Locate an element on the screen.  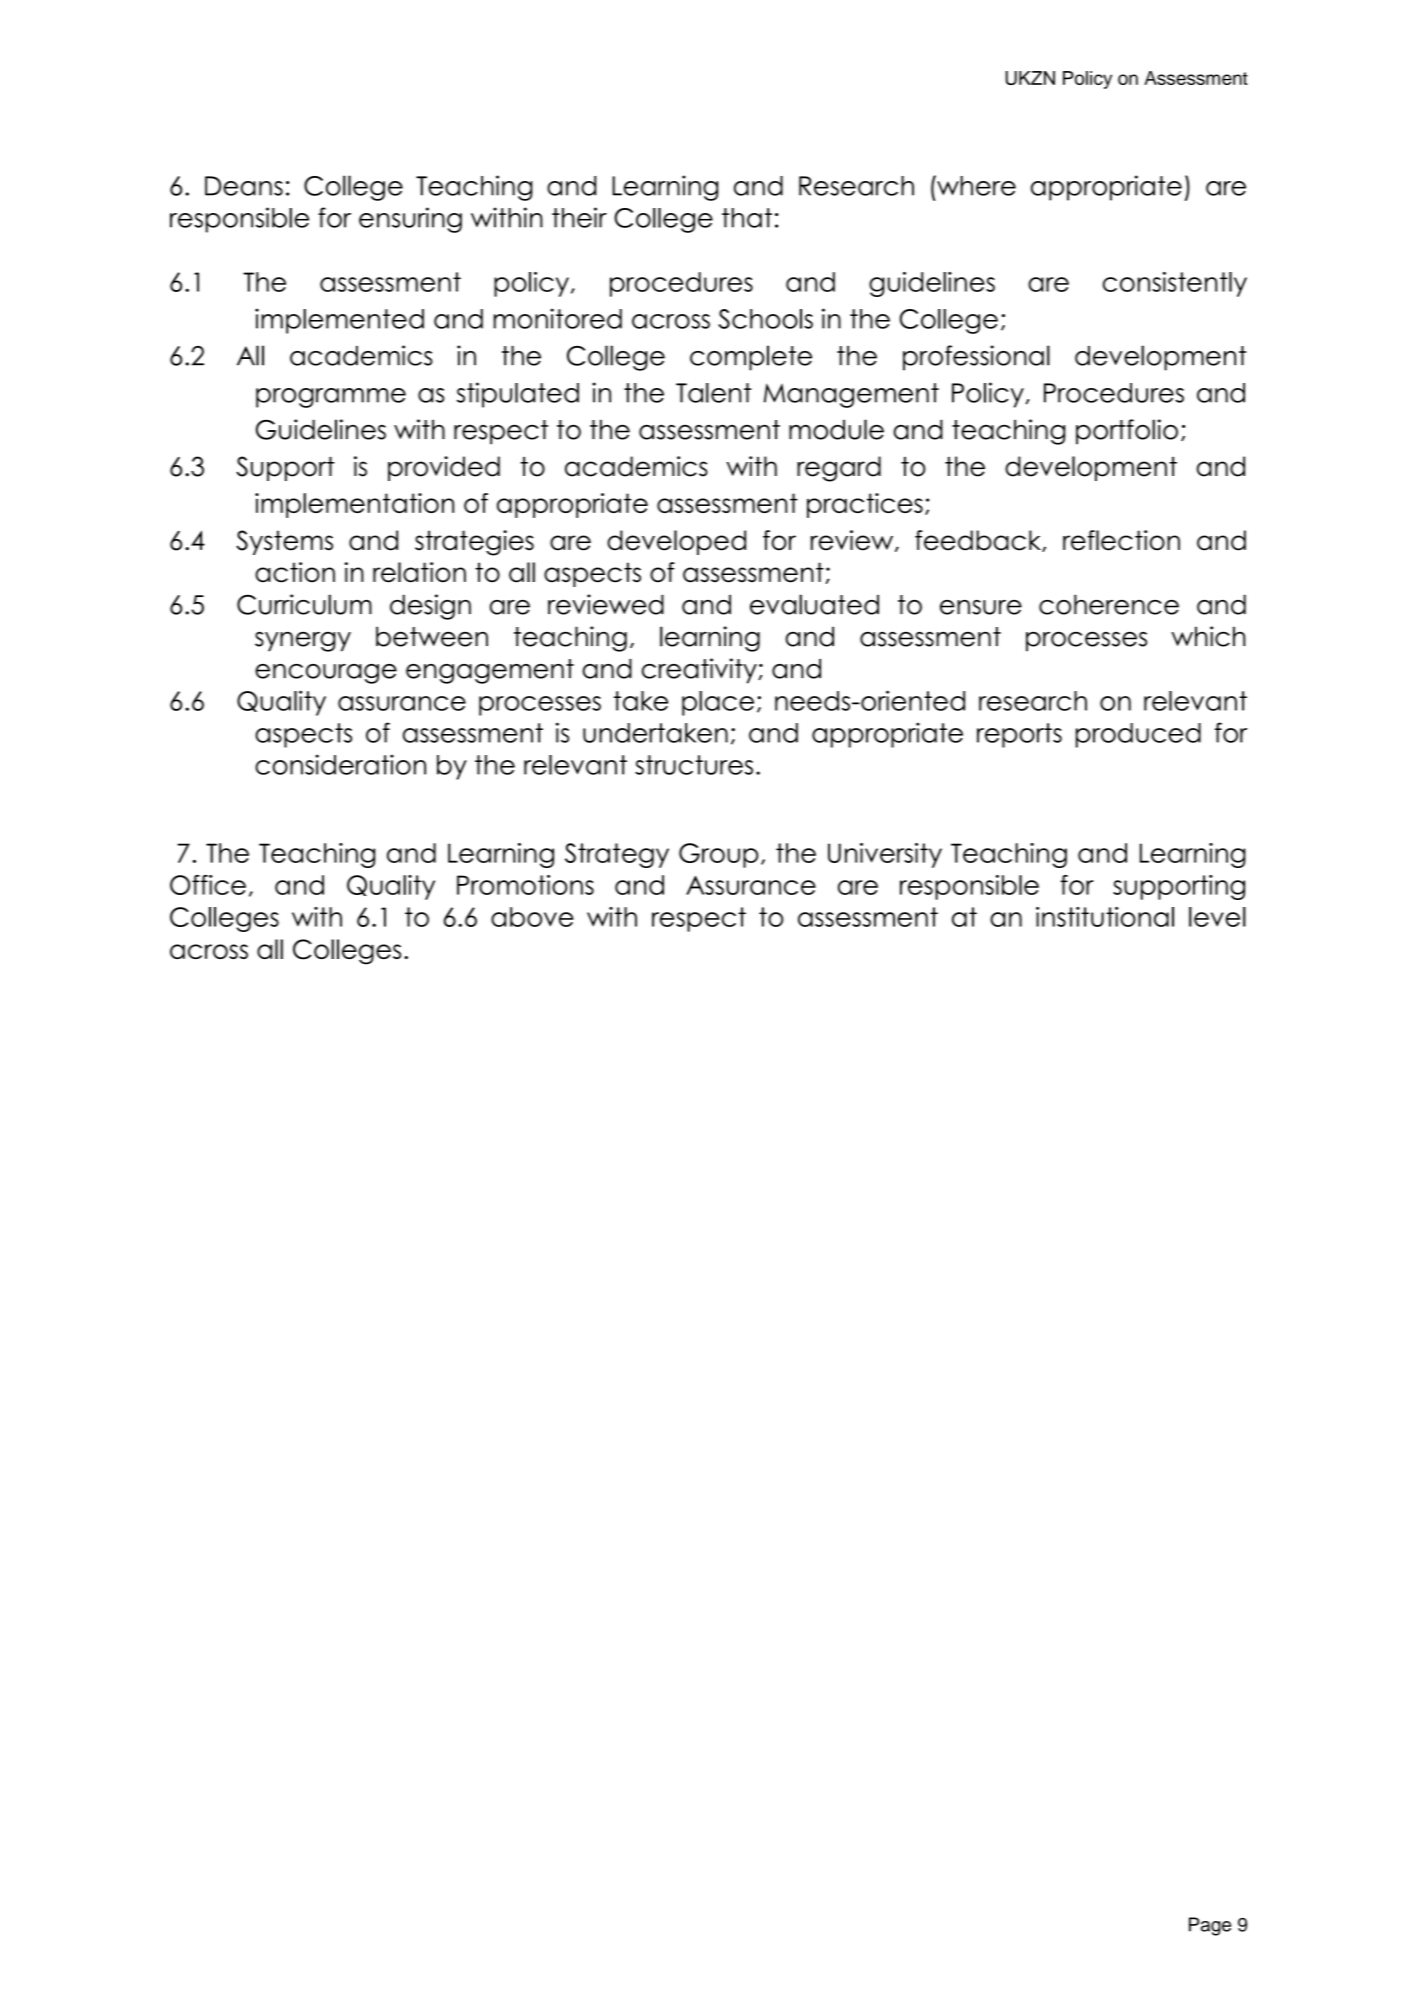
level is located at coordinates (1217, 917).
